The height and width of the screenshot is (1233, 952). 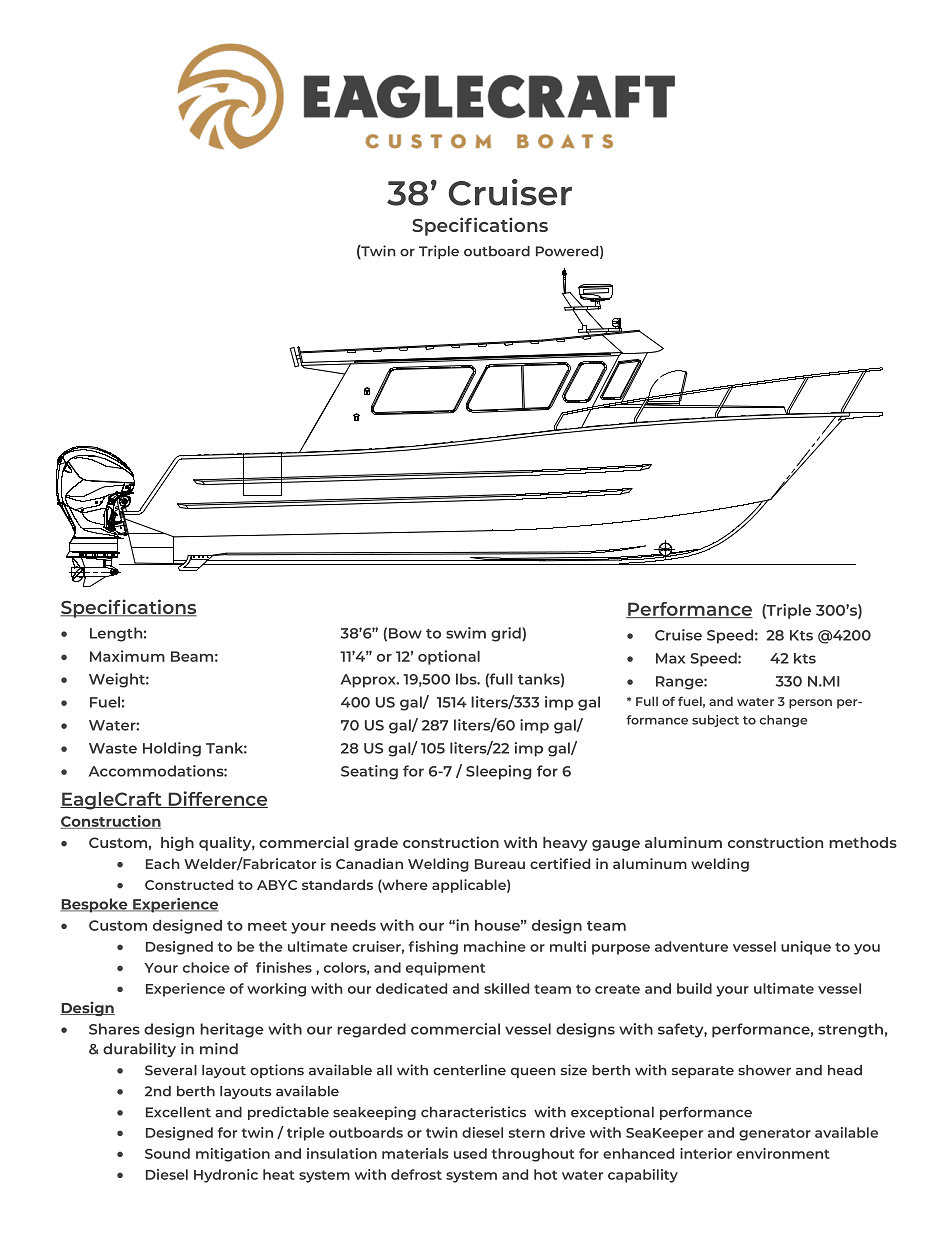 What do you see at coordinates (127, 656) in the screenshot?
I see `Maximum` at bounding box center [127, 656].
